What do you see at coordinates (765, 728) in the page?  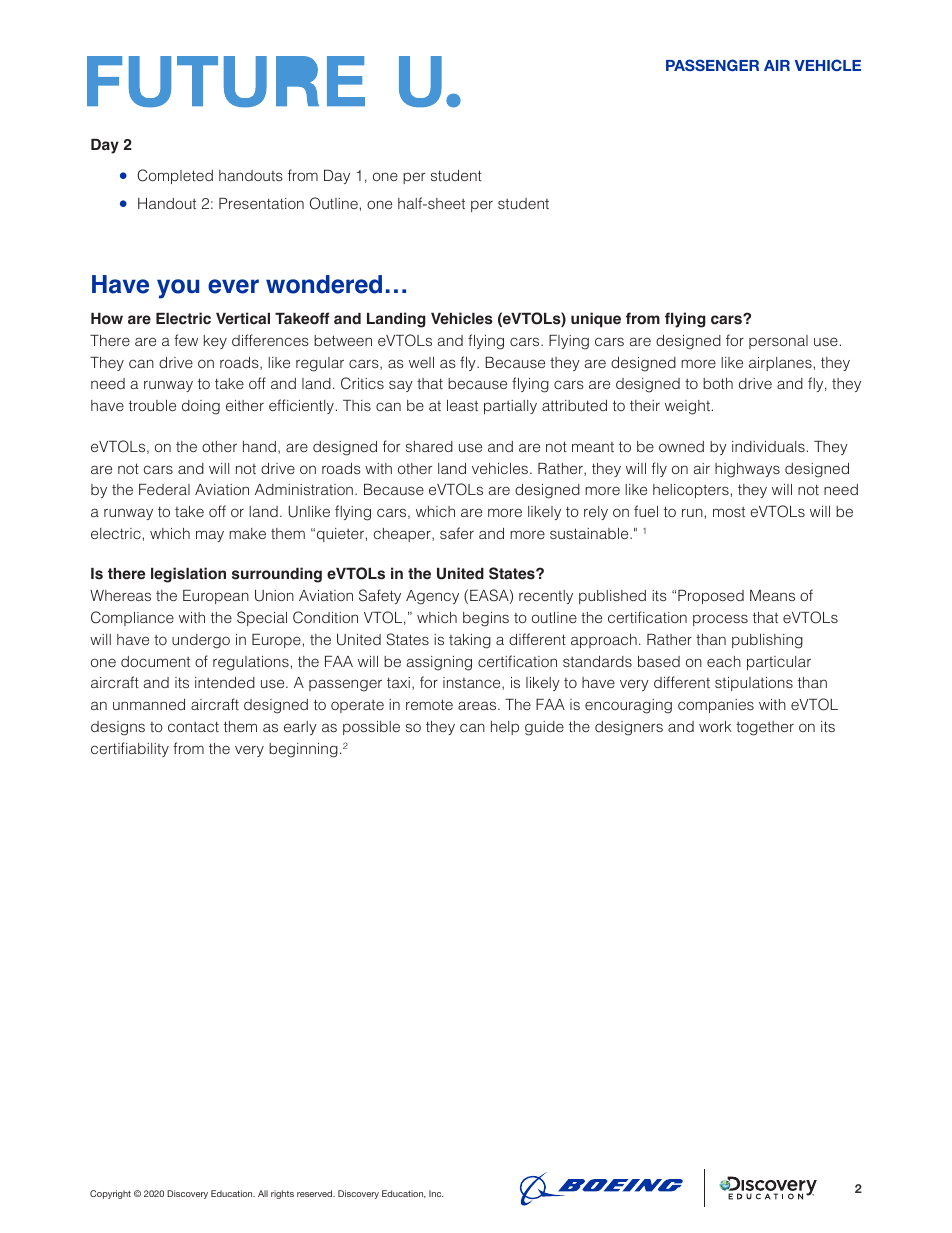 I see `together` at bounding box center [765, 728].
